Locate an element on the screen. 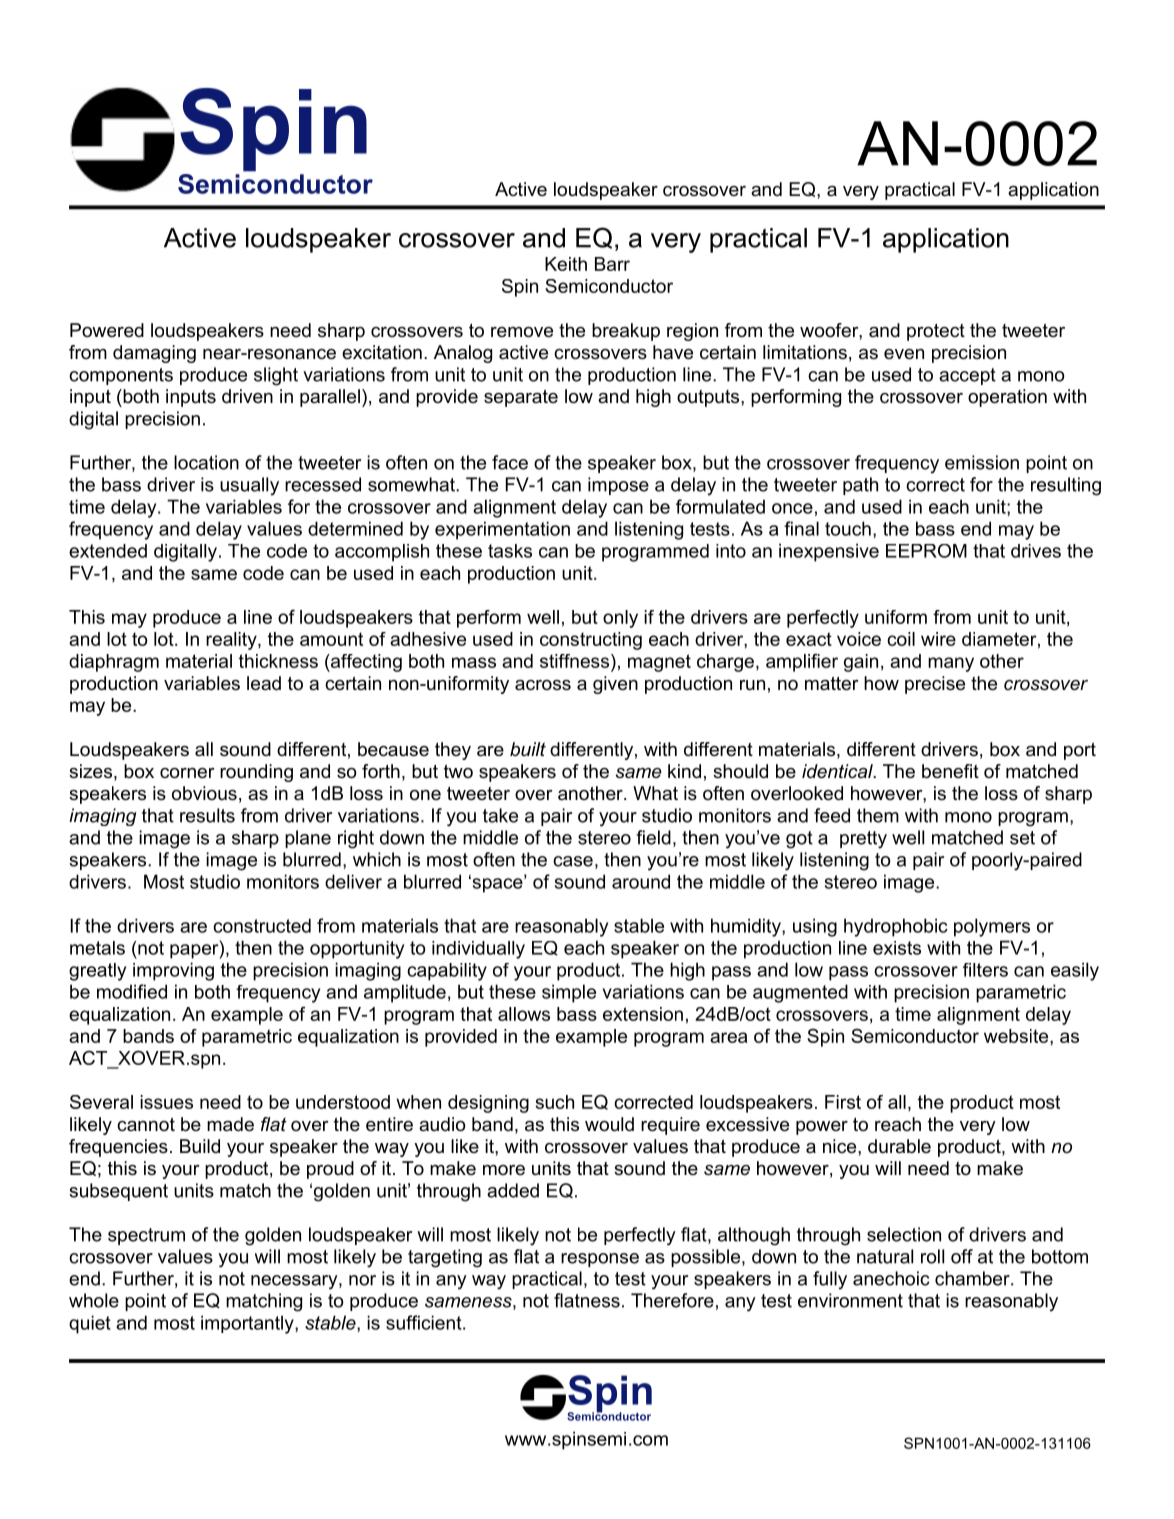  whole is located at coordinates (94, 1300).
